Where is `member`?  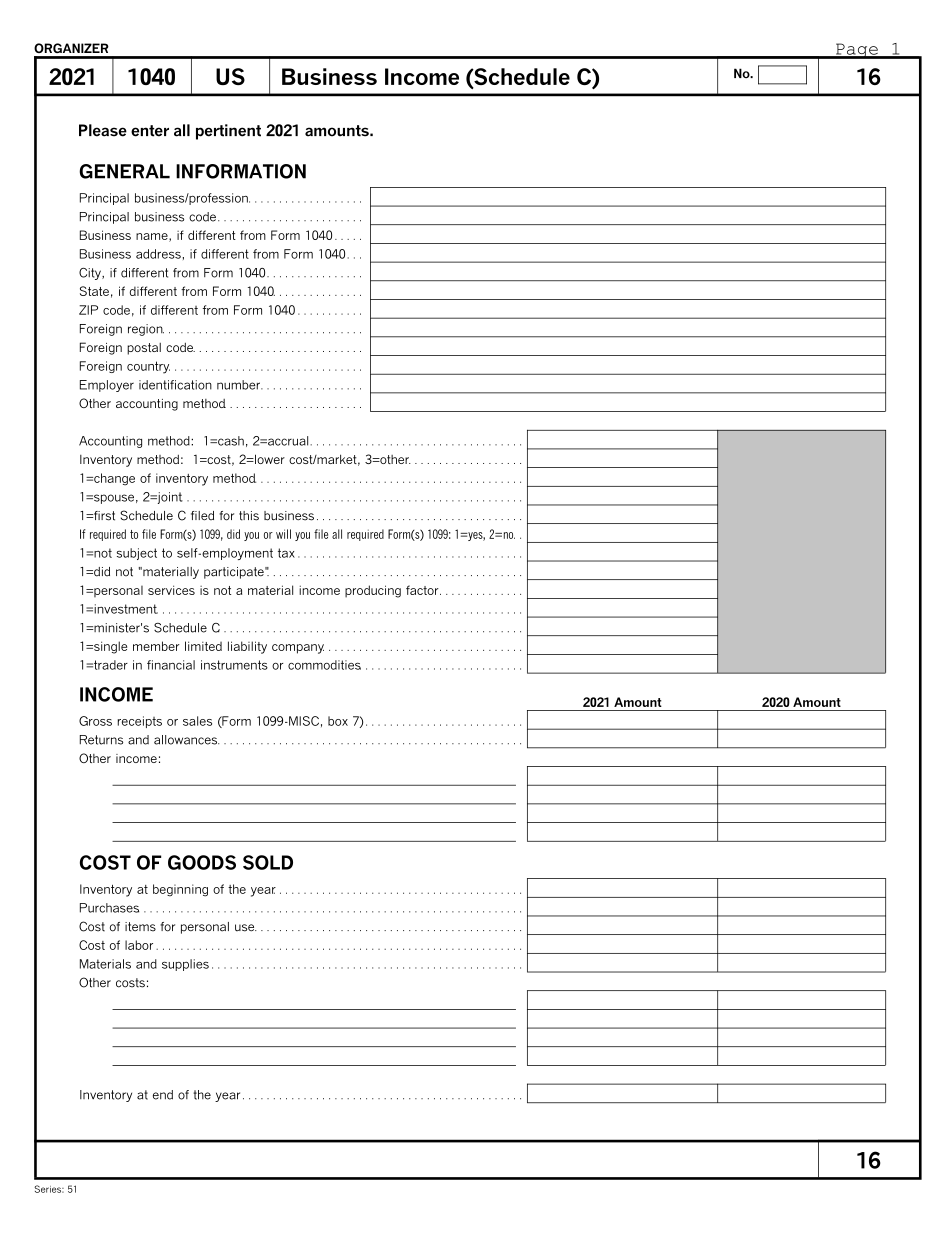 member is located at coordinates (156, 646).
